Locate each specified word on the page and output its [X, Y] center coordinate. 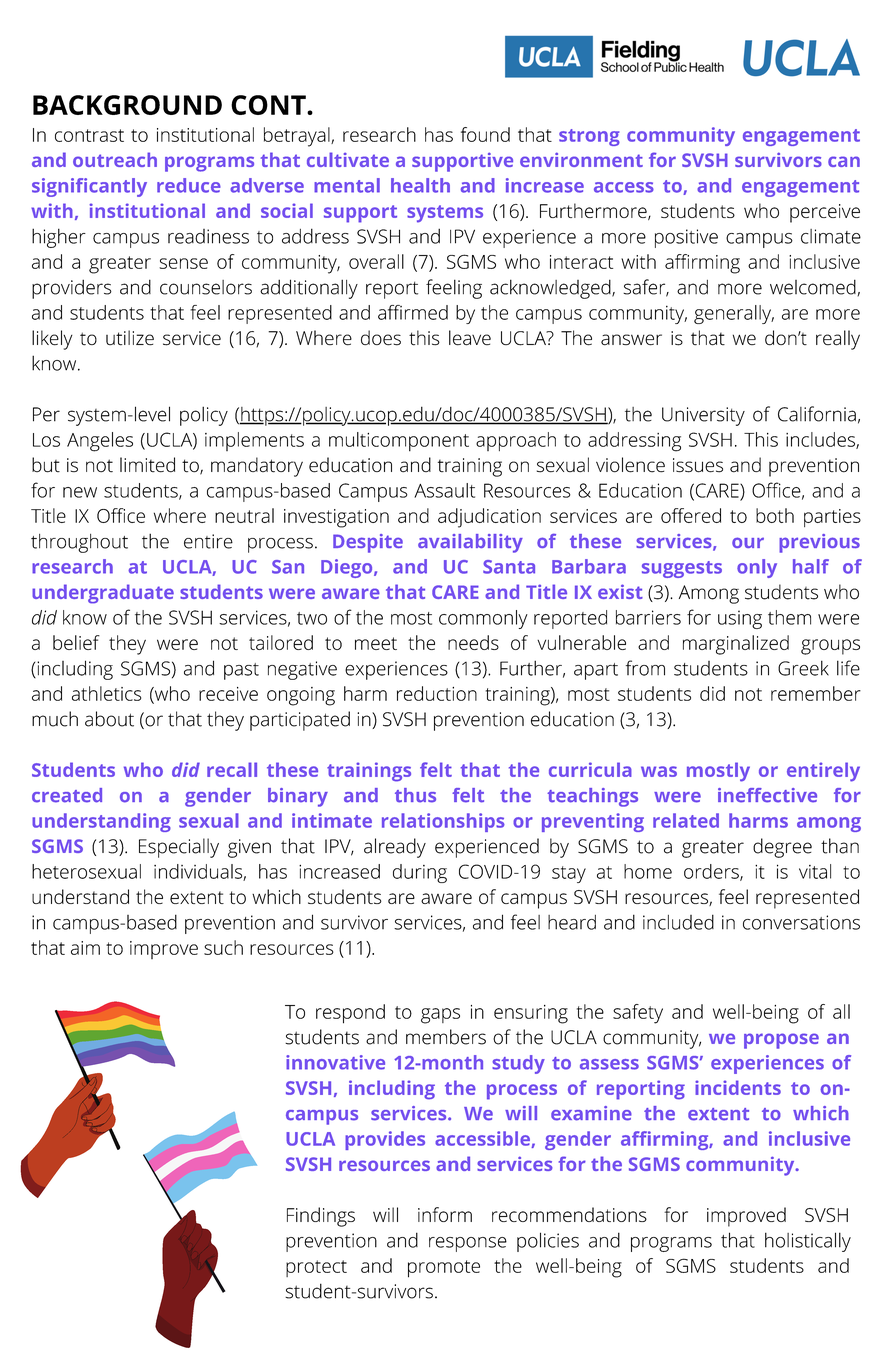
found [485, 134]
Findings [321, 1217]
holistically [808, 1242]
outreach [115, 159]
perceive [825, 213]
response [468, 1244]
